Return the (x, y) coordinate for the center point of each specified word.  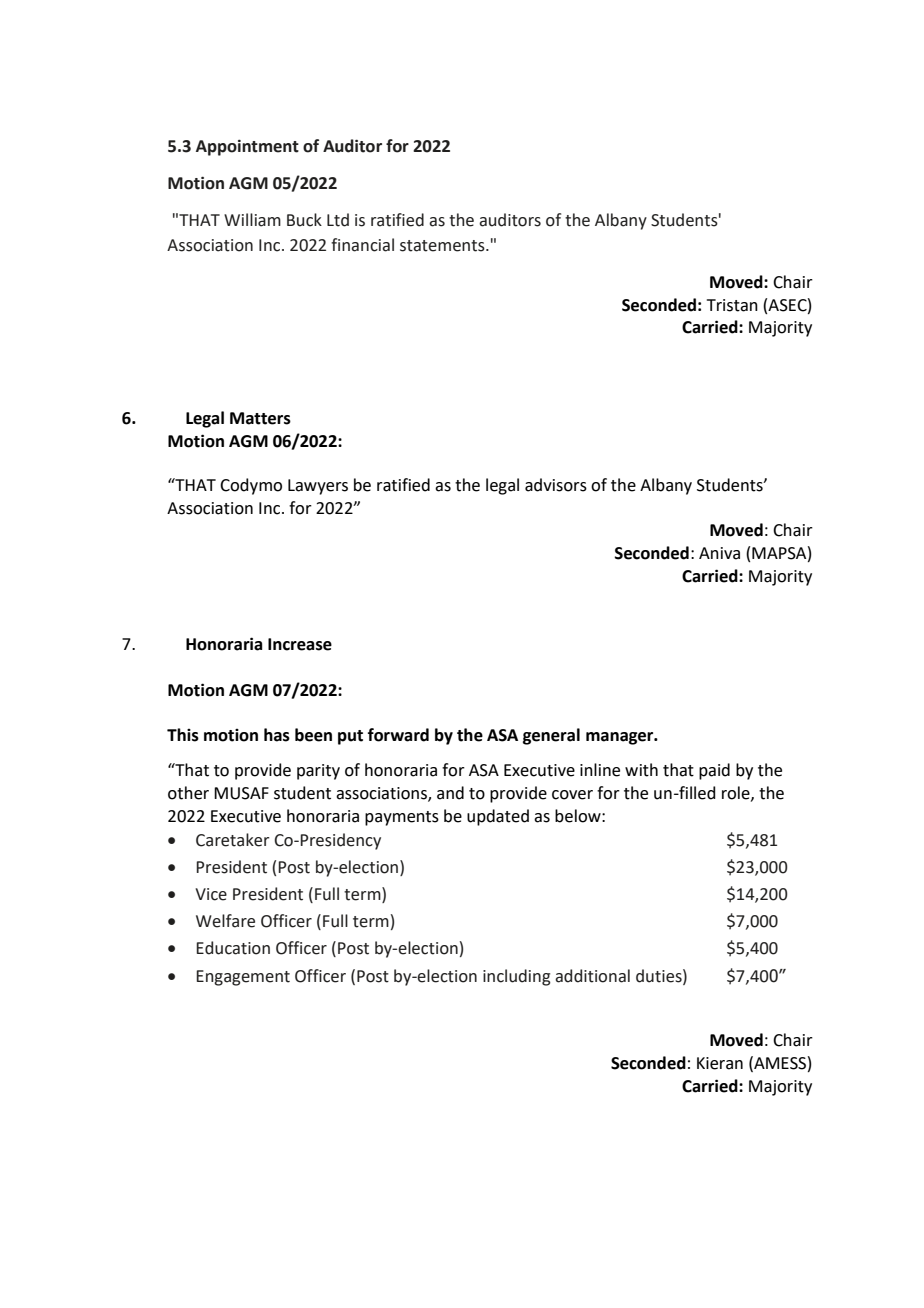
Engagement (243, 978)
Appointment (247, 147)
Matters (260, 418)
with (641, 770)
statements (443, 246)
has (277, 735)
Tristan (732, 305)
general (551, 736)
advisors (556, 485)
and (450, 793)
